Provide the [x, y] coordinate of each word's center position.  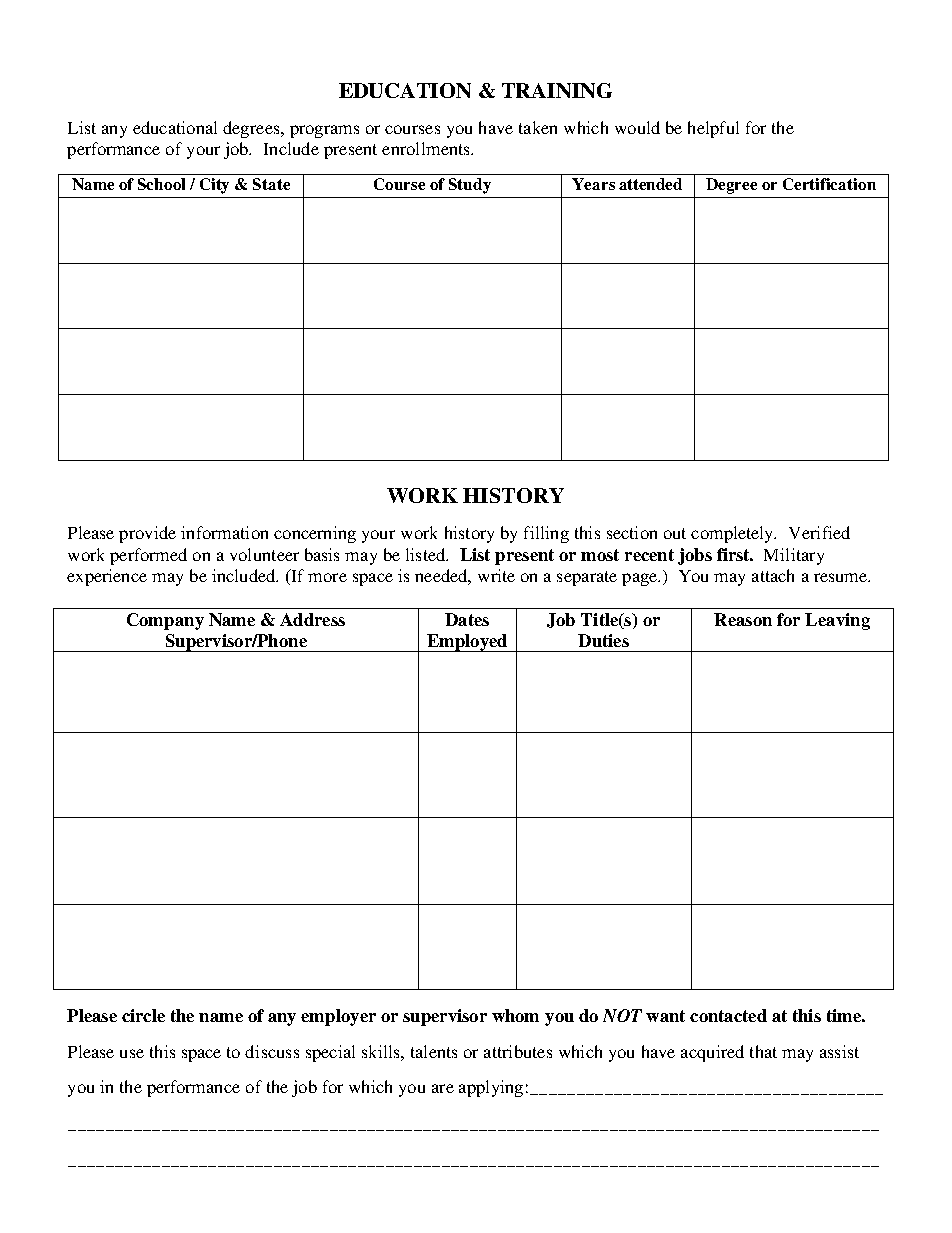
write [496, 575]
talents [434, 1051]
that [763, 1051]
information [224, 532]
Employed [467, 643]
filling [546, 534]
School [161, 184]
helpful [713, 129]
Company [165, 621]
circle [143, 1015]
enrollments [427, 148]
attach [773, 575]
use [132, 1053]
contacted [728, 1015]
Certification [829, 184]
